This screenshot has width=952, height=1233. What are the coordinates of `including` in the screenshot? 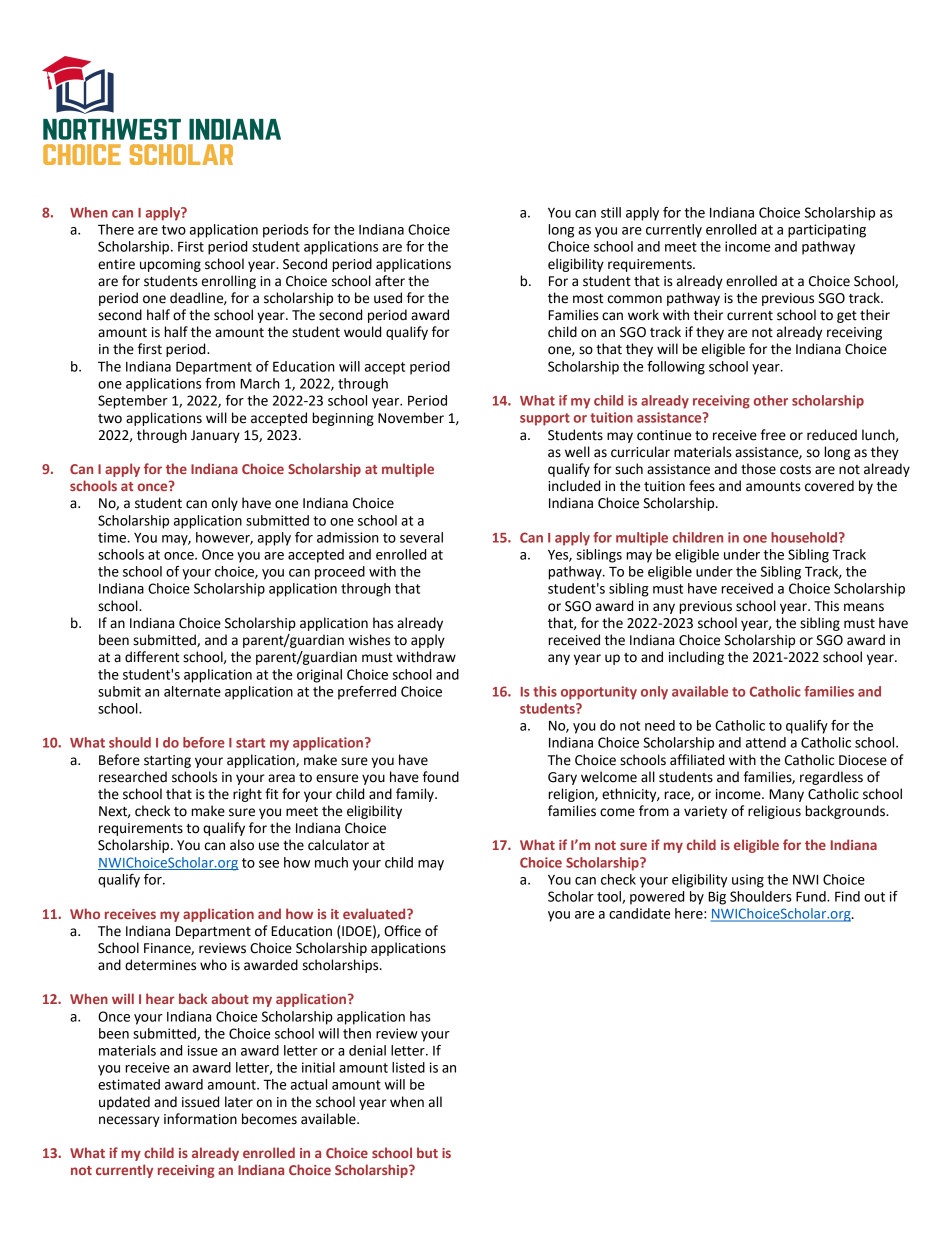 It's located at (696, 658).
